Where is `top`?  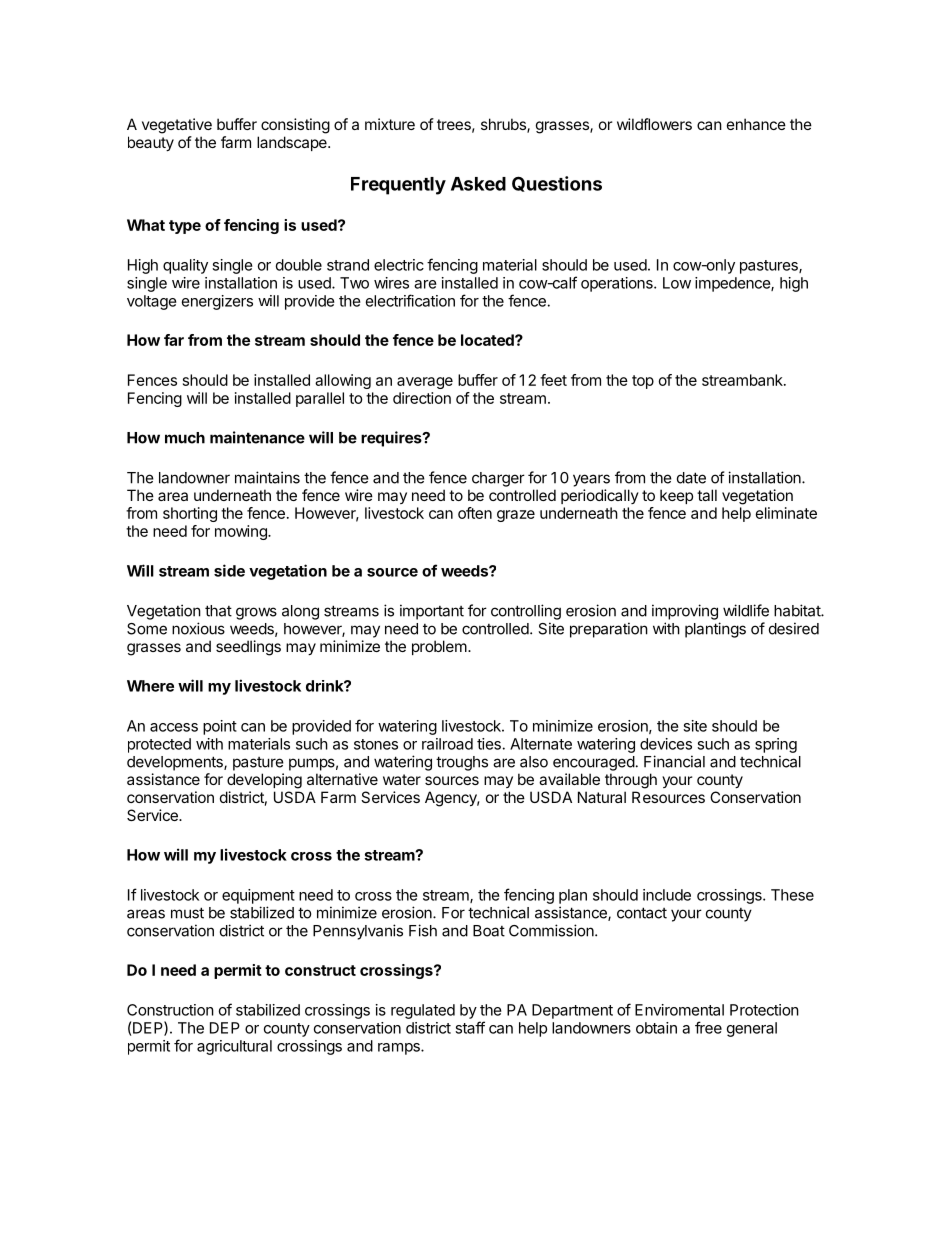 top is located at coordinates (643, 382).
